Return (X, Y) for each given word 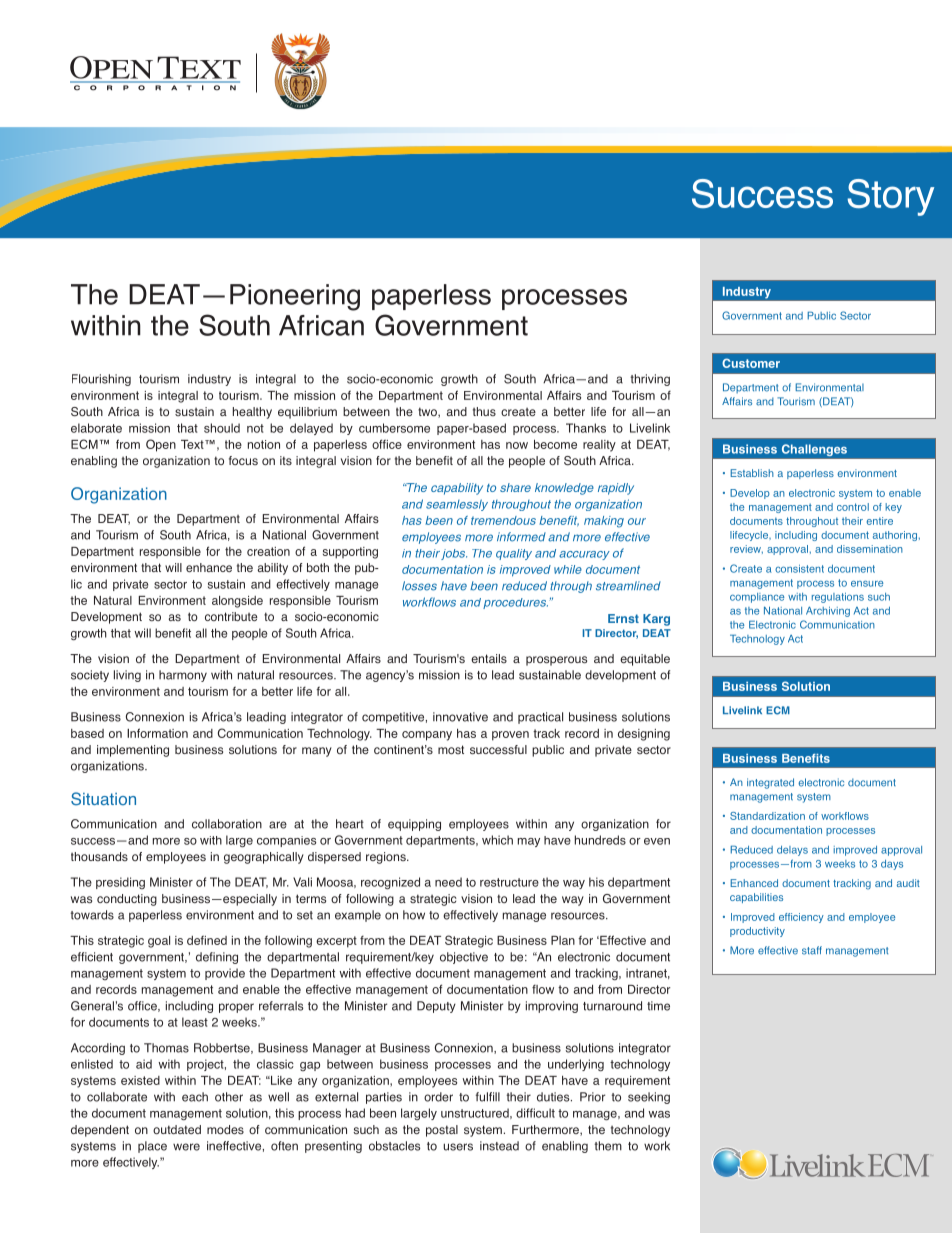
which (497, 840)
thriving (650, 380)
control (853, 507)
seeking (649, 1098)
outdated (177, 1129)
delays (792, 851)
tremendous (503, 520)
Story (891, 197)
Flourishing (101, 380)
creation (268, 551)
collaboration (227, 824)
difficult (535, 1113)
